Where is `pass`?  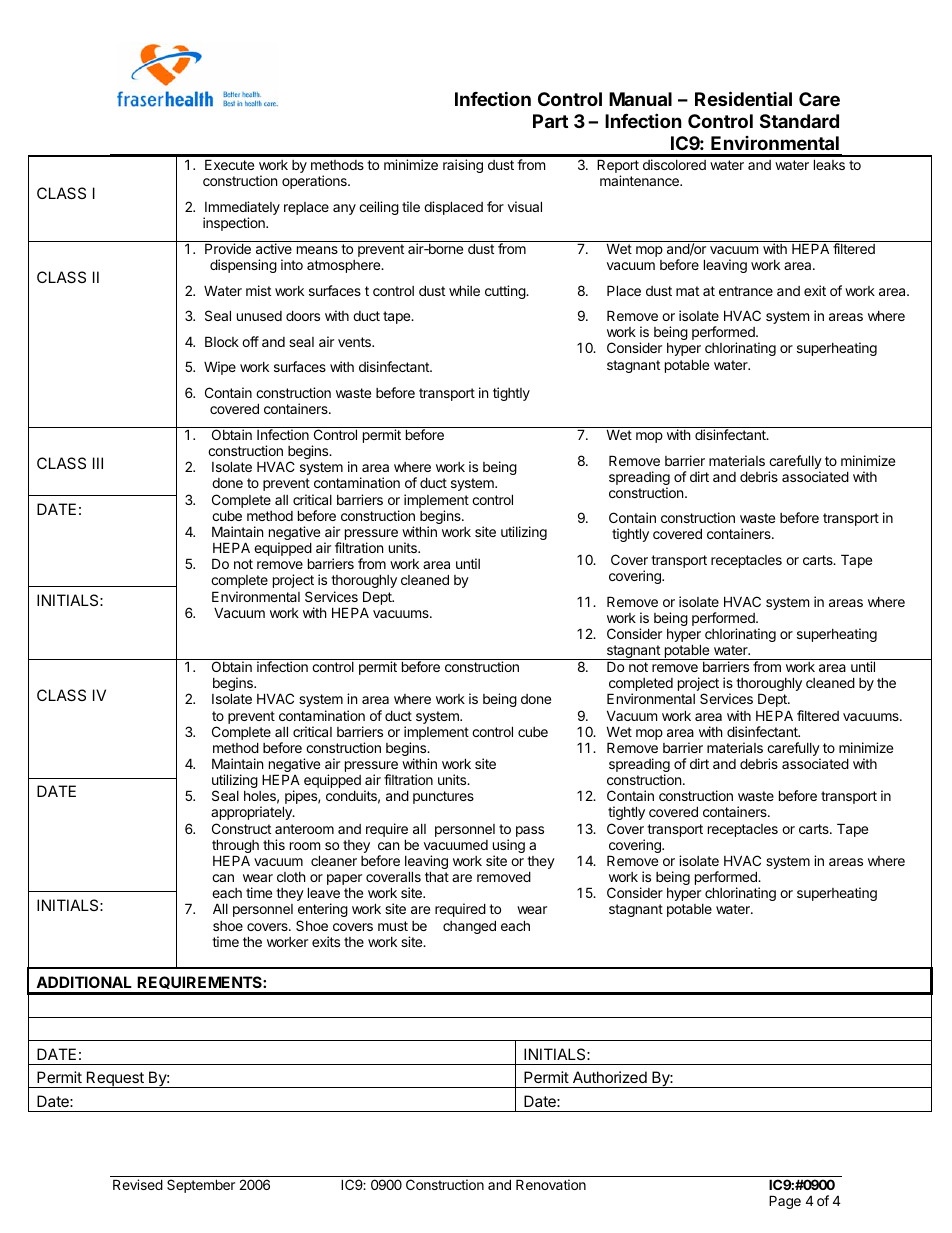 pass is located at coordinates (530, 831).
